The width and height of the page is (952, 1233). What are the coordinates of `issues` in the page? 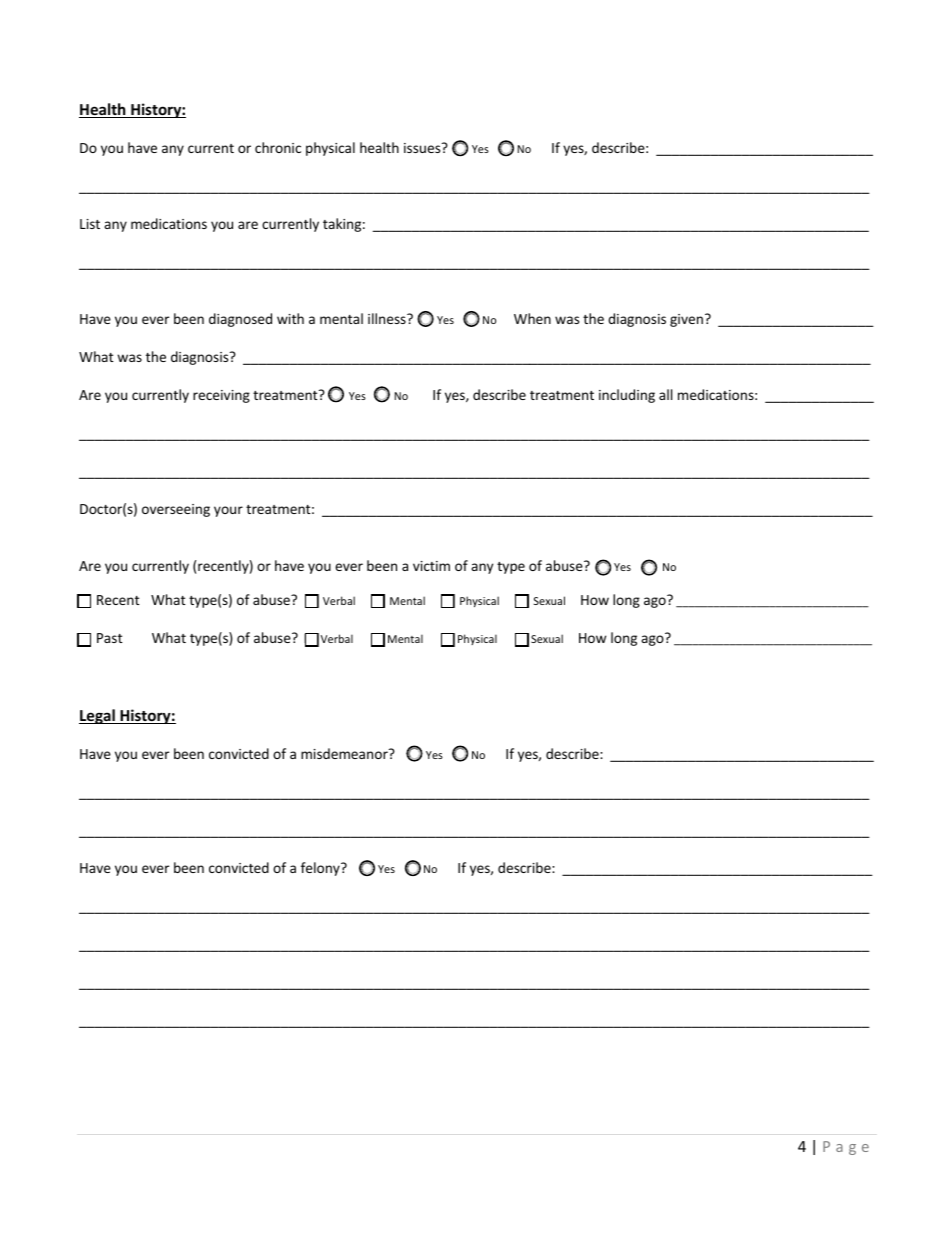 It's located at (423, 148).
